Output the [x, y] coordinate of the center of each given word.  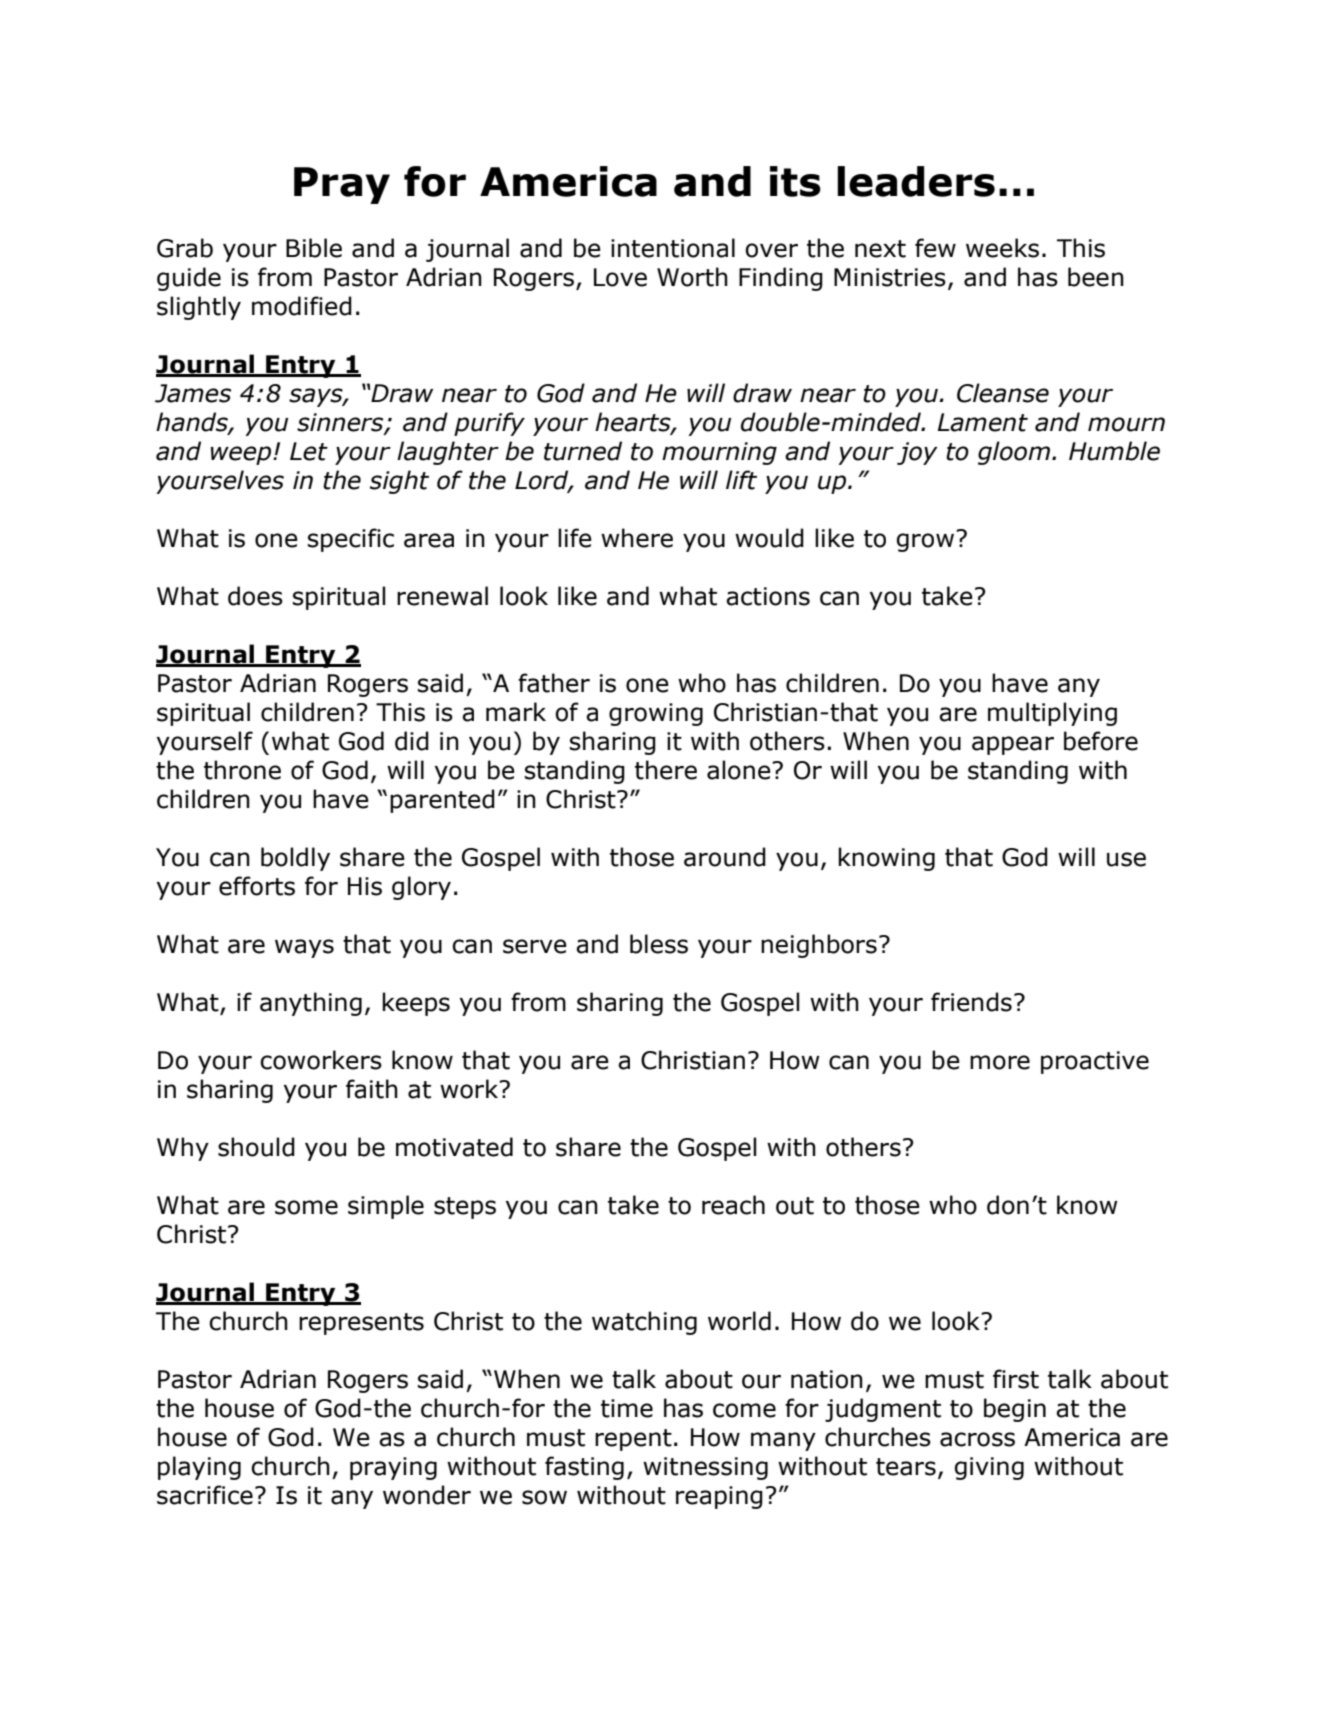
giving [989, 1468]
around [725, 857]
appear [1013, 745]
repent [633, 1440]
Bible [314, 248]
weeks [1002, 248]
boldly [295, 859]
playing [199, 1468]
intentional [673, 248]
